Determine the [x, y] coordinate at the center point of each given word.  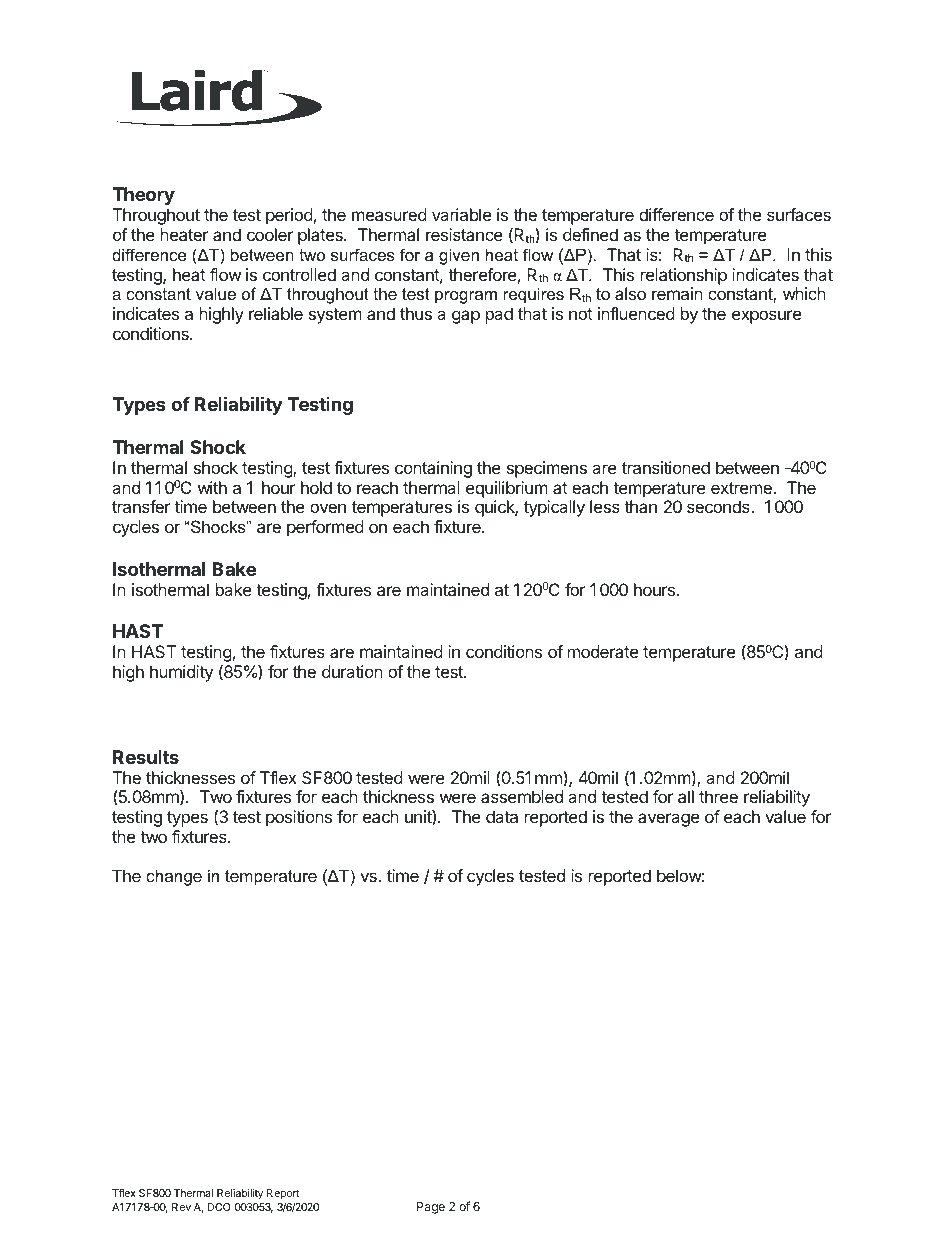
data [502, 816]
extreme [742, 488]
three [718, 796]
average [668, 820]
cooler [270, 234]
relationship [684, 276]
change [174, 877]
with [212, 487]
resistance [464, 234]
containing [433, 469]
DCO [218, 1207]
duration [352, 671]
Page [431, 1208]
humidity [181, 673]
